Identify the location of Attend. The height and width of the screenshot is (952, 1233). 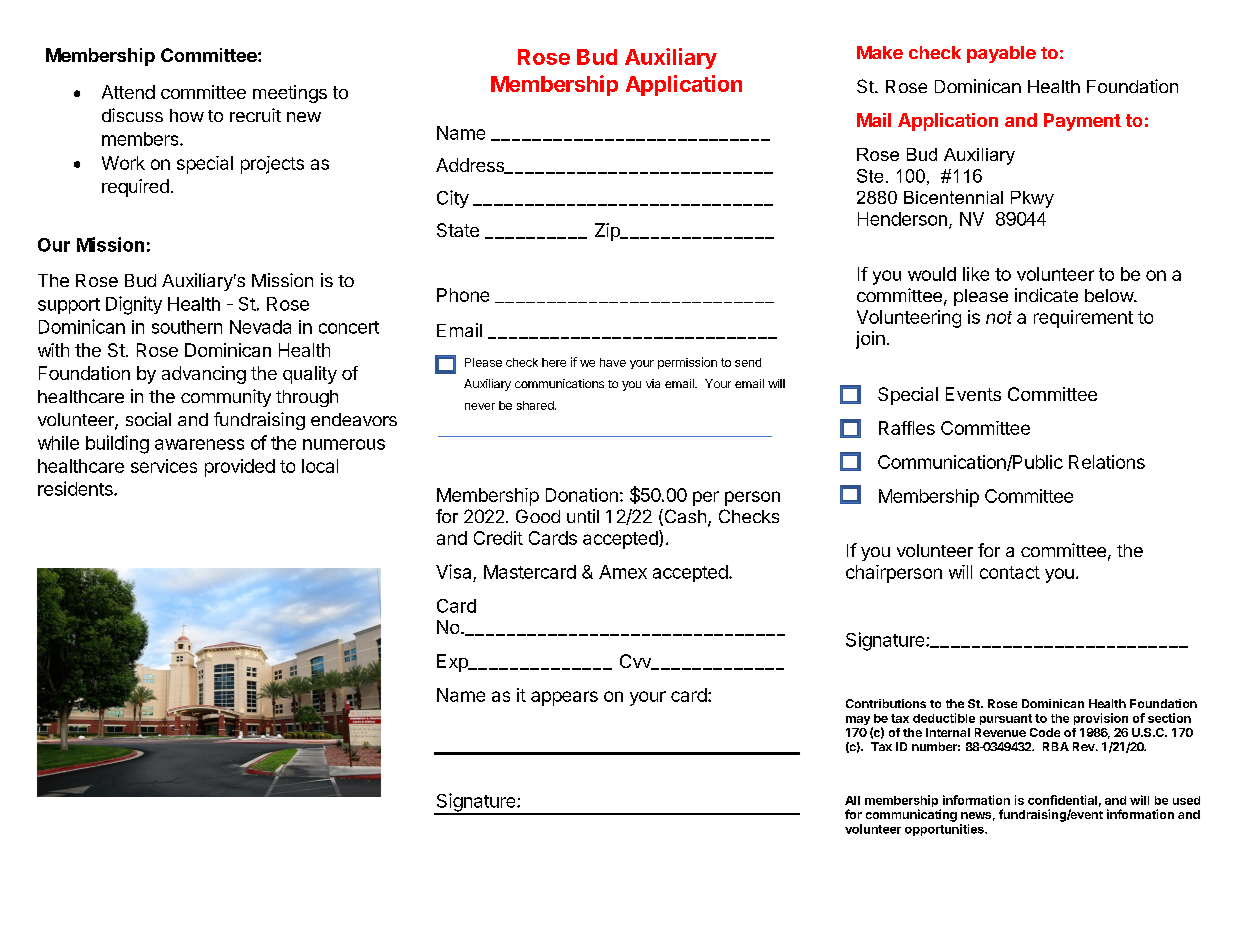
(128, 92).
